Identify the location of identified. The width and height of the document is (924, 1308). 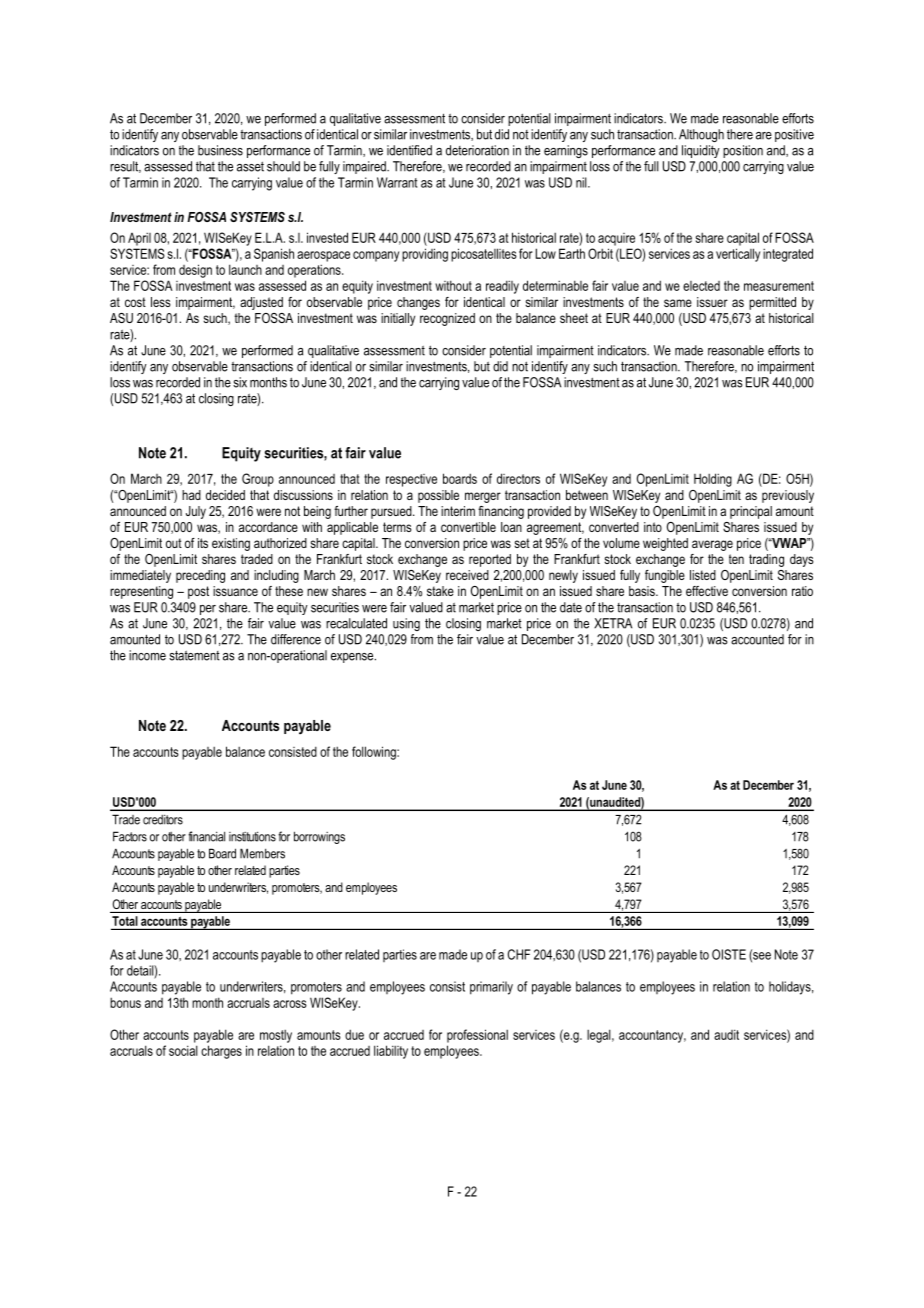
(409, 150).
